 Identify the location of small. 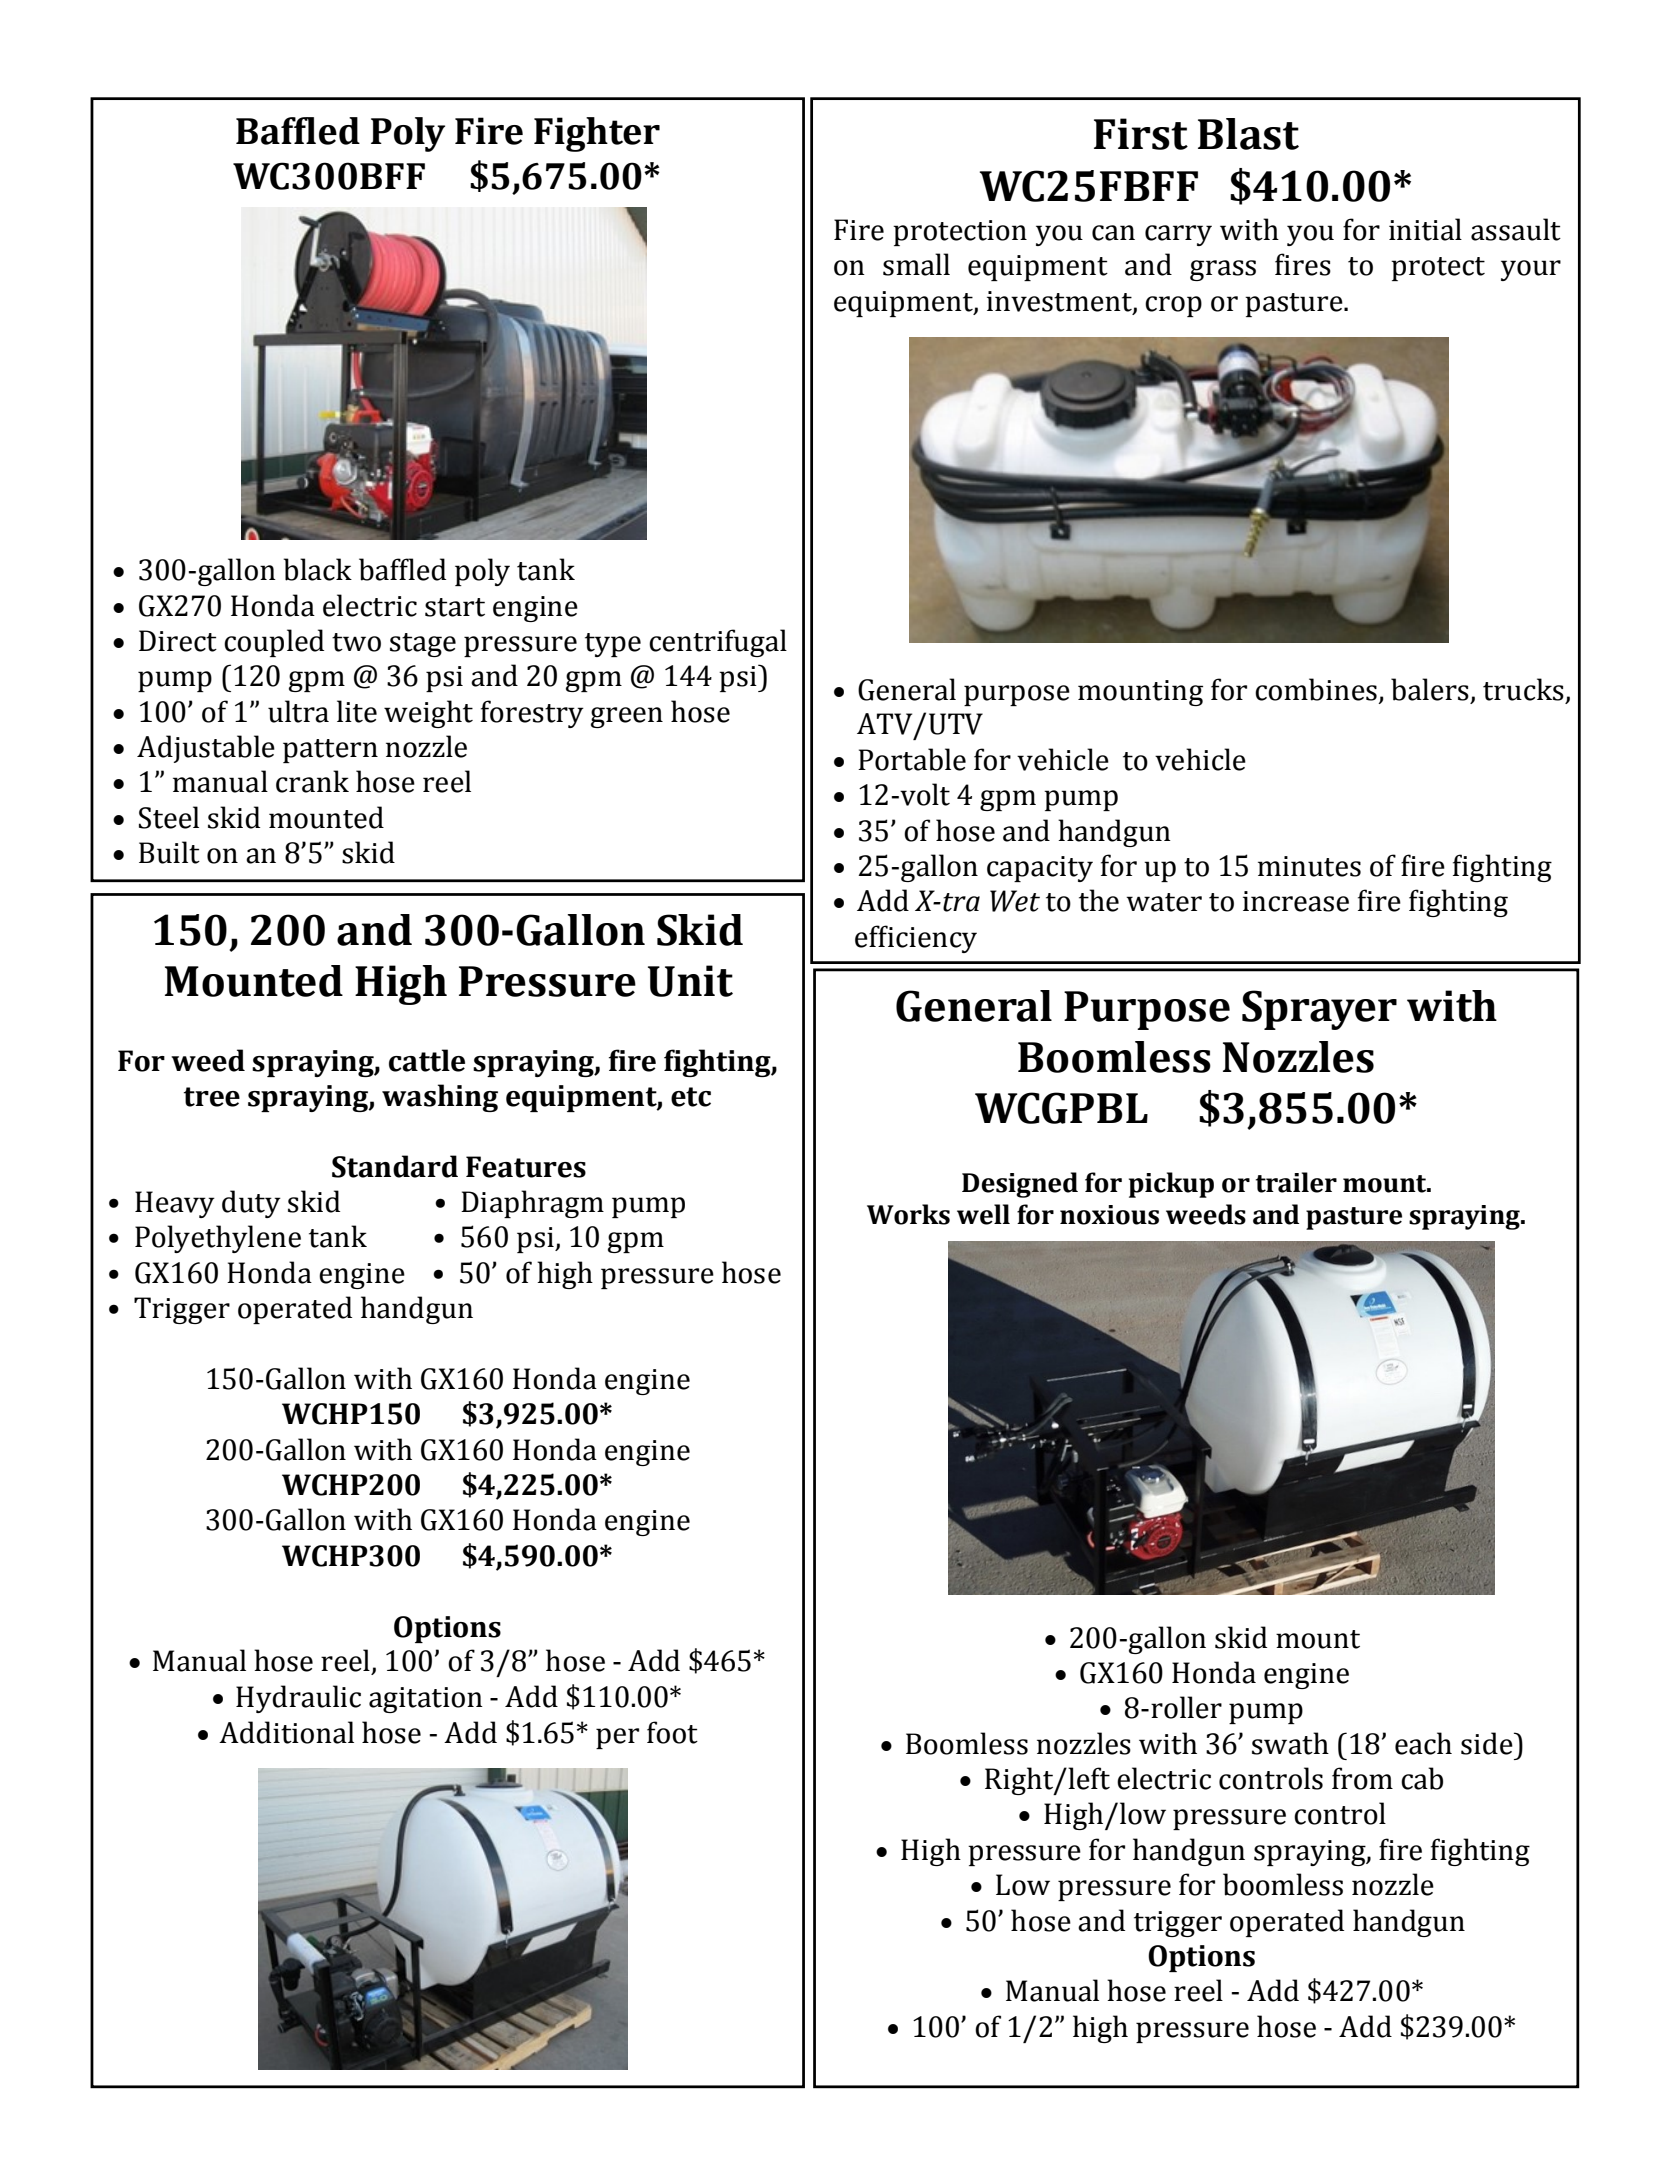
(916, 264).
